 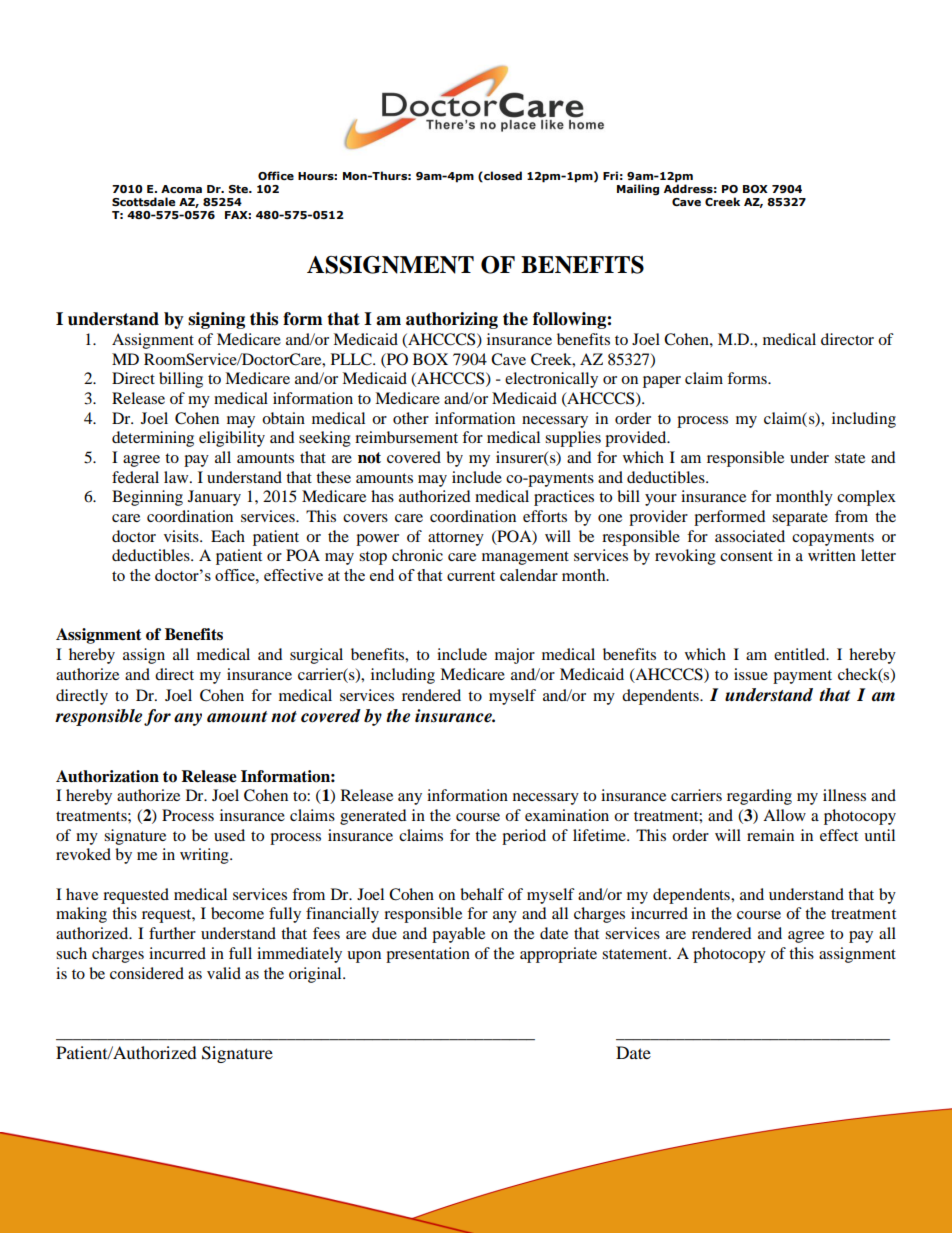 I want to click on consent, so click(x=746, y=556).
